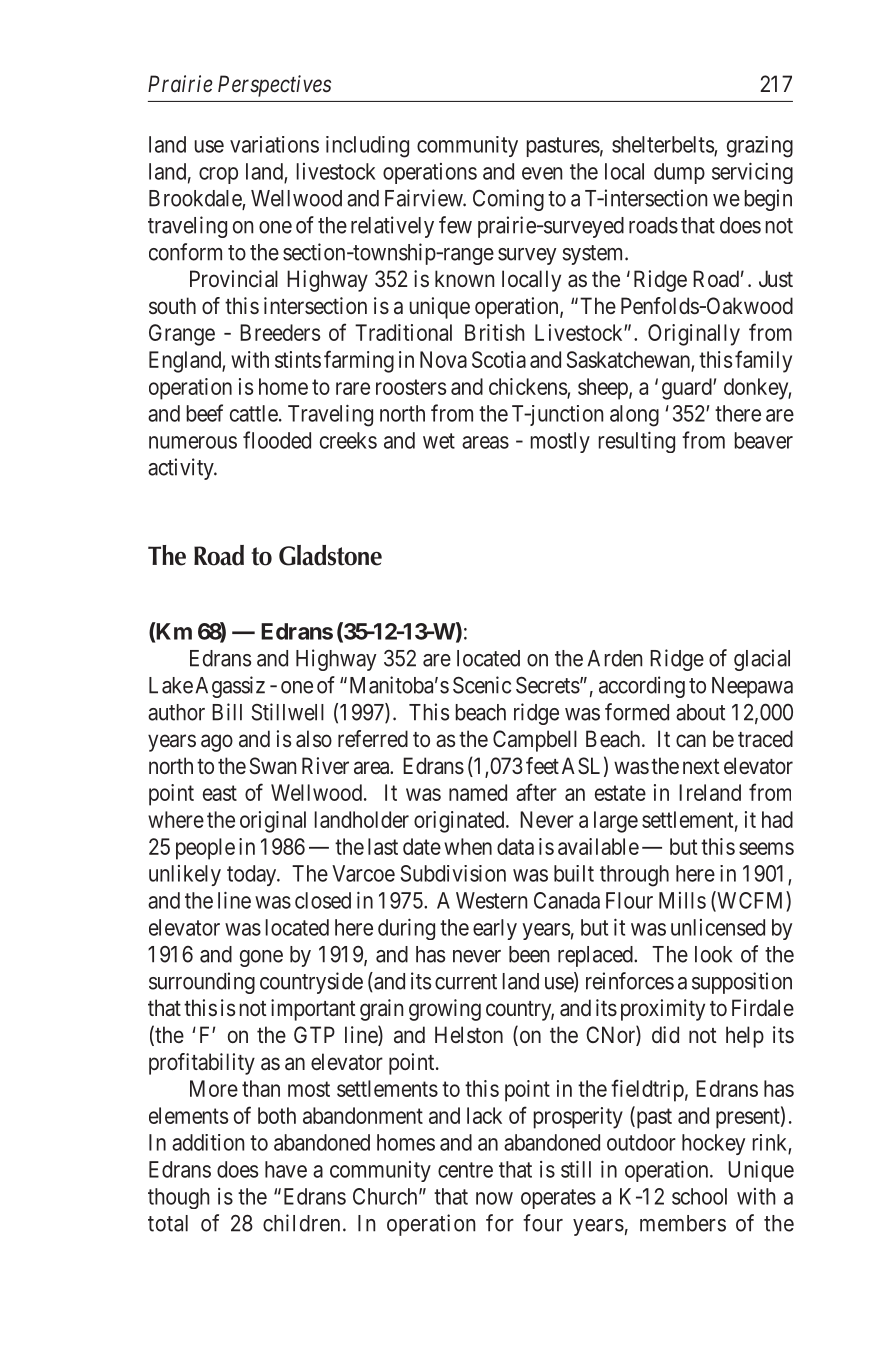 The height and width of the image is (1372, 887). I want to click on have, so click(286, 1169).
